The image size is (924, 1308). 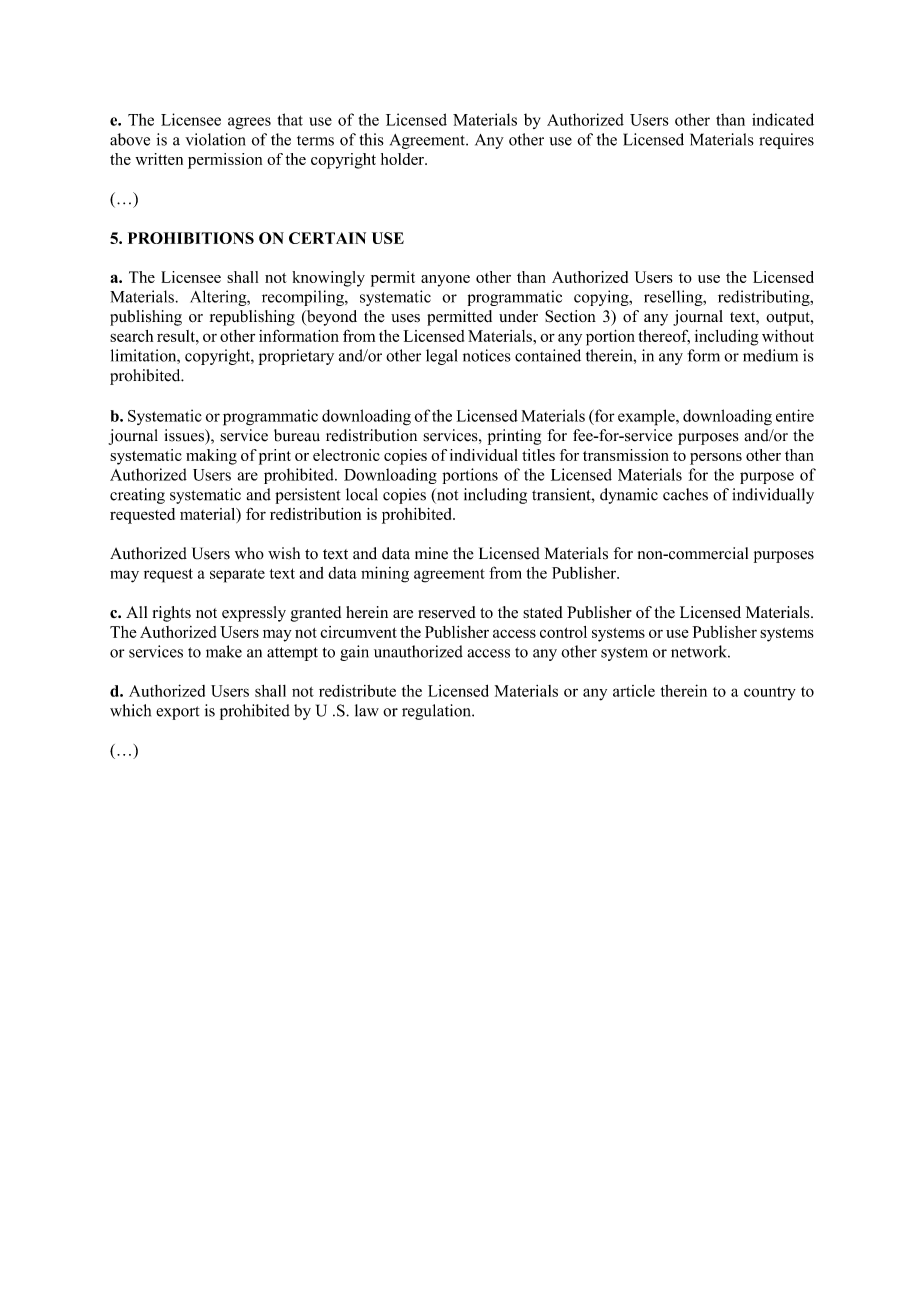 What do you see at coordinates (215, 139) in the screenshot?
I see `violation` at bounding box center [215, 139].
